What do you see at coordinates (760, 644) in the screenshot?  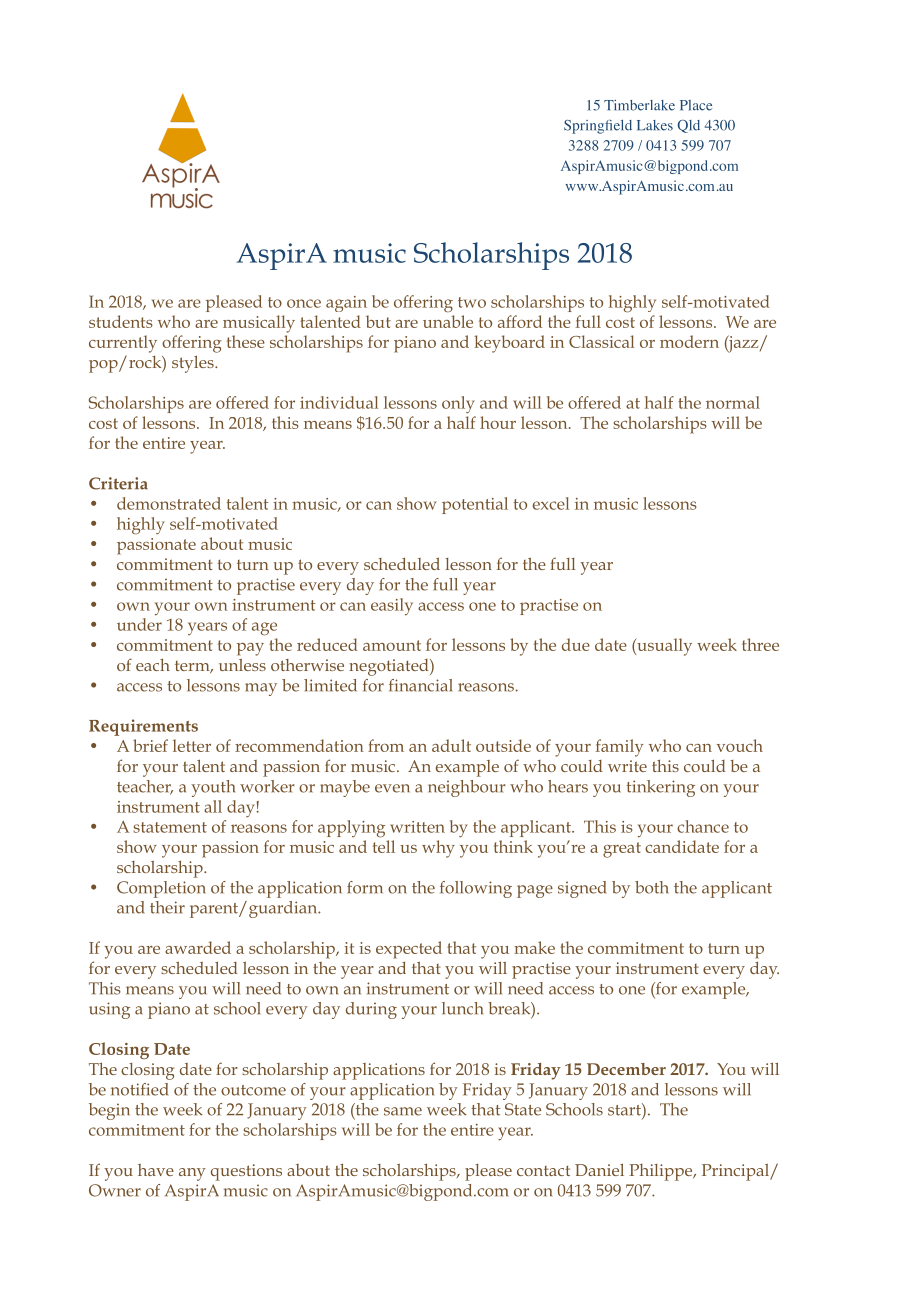 I see `three` at bounding box center [760, 644].
